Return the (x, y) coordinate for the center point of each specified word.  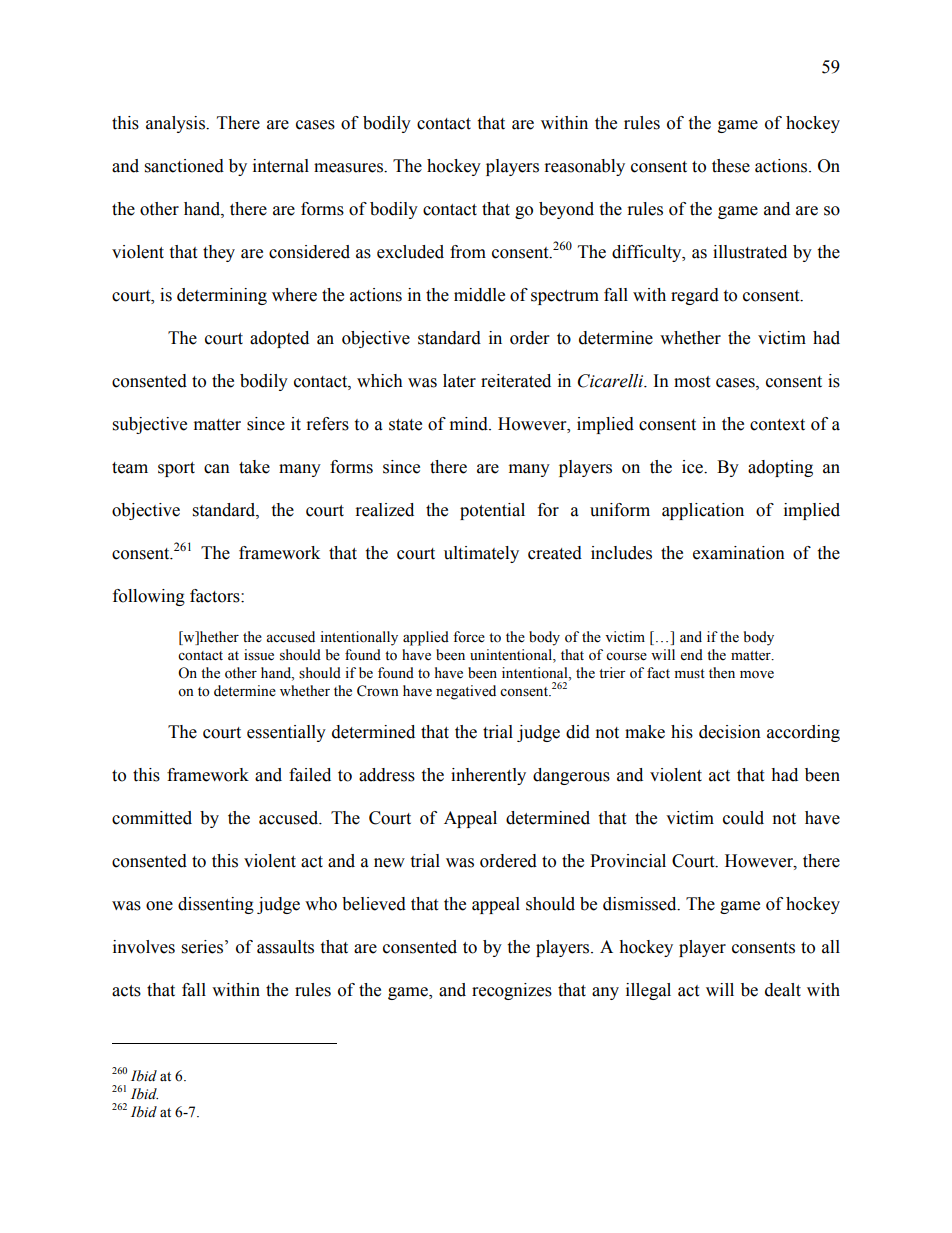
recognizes (512, 991)
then (722, 673)
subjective (150, 425)
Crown (378, 691)
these (731, 166)
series (202, 947)
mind (470, 424)
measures (349, 168)
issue (259, 655)
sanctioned (184, 166)
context (777, 425)
